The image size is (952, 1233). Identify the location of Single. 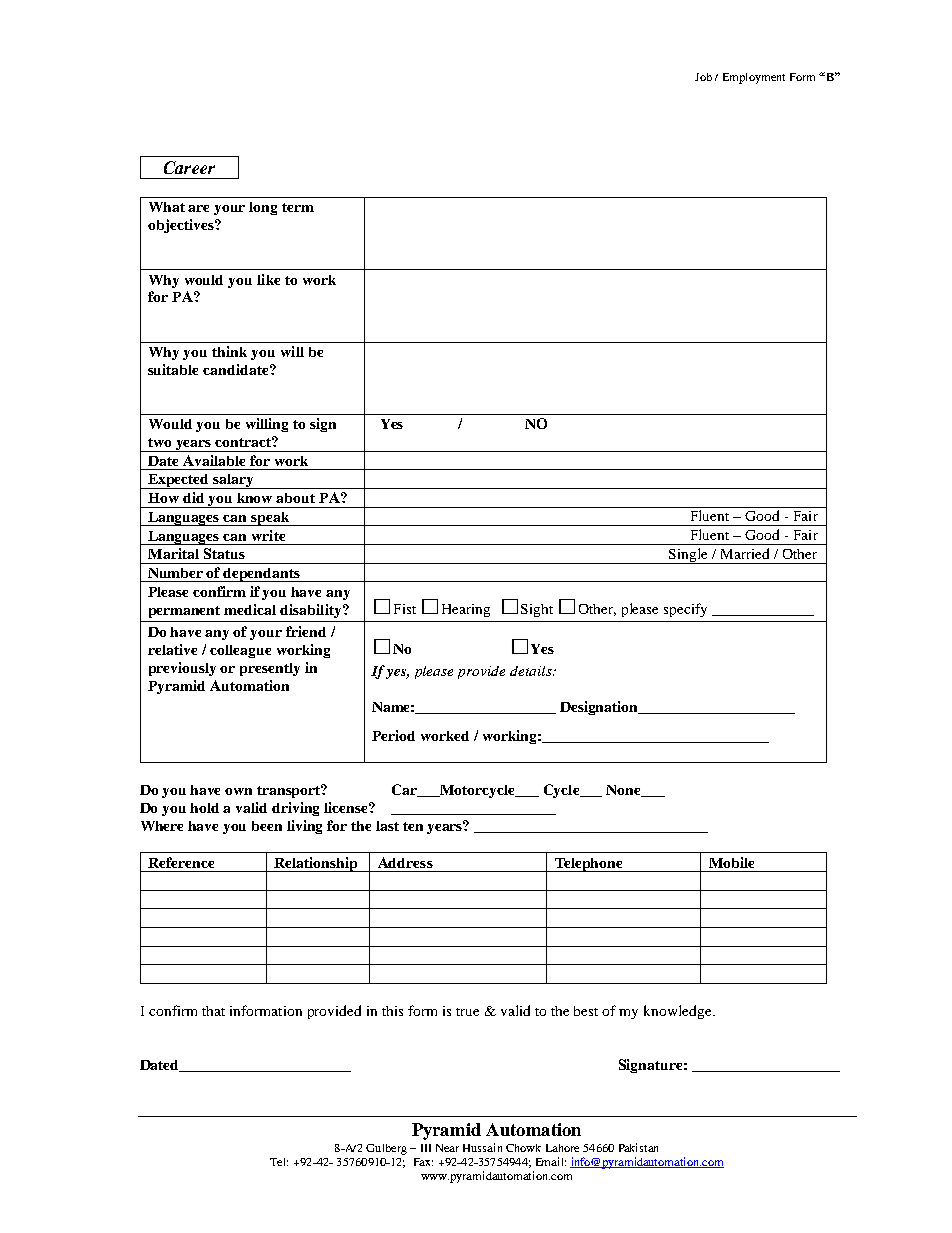
(688, 556).
